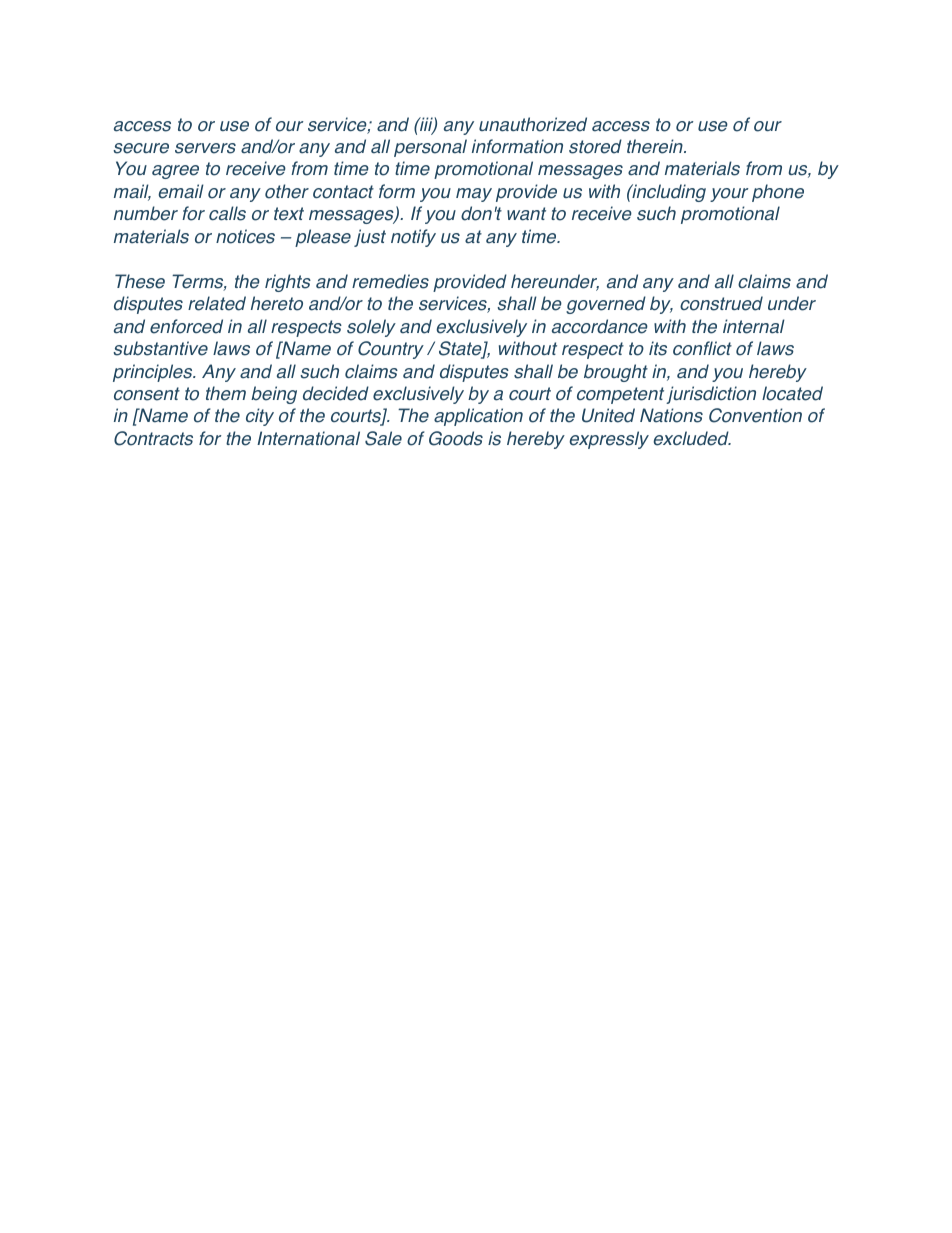  I want to click on notify, so click(413, 238).
